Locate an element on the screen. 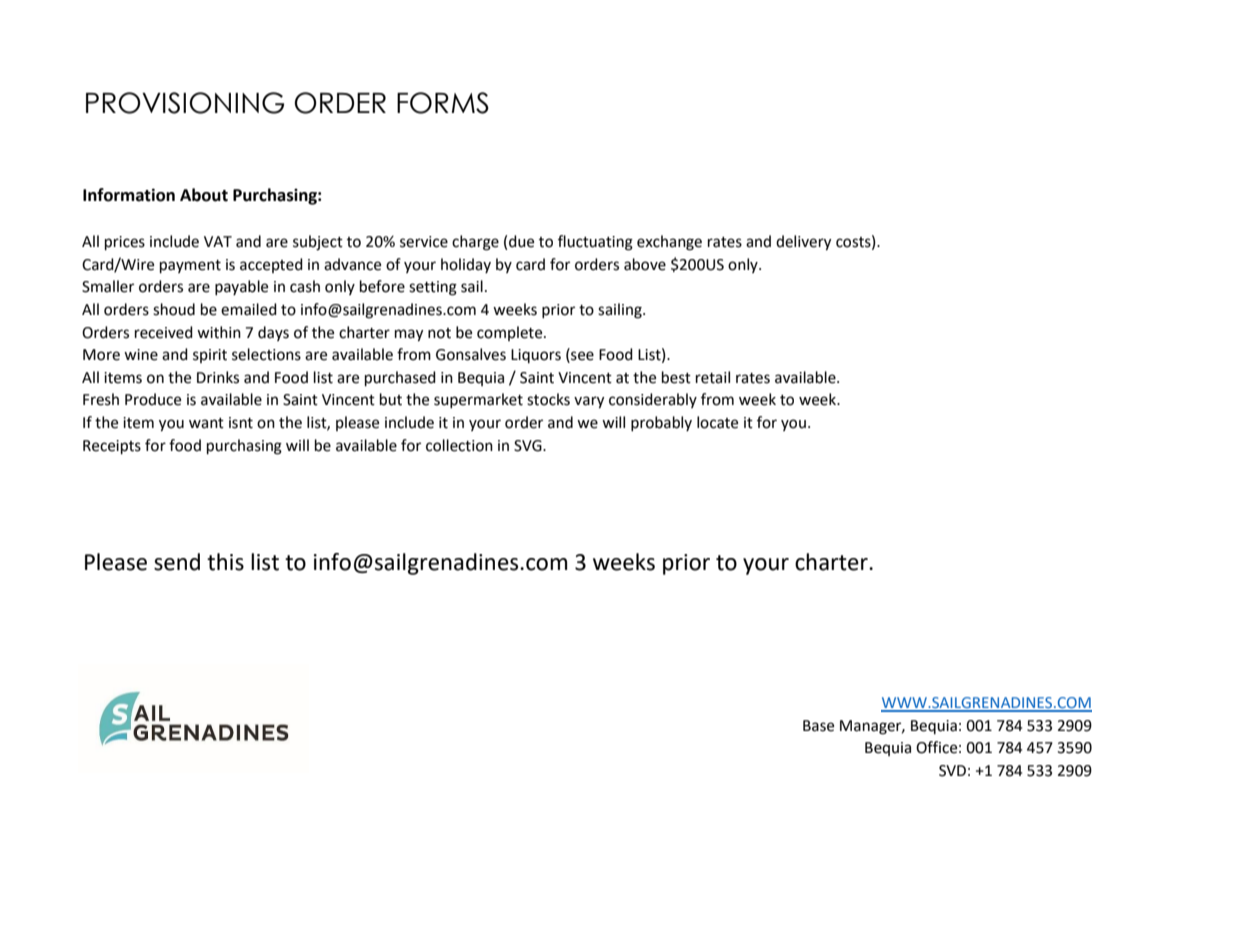 The width and height of the screenshot is (1233, 952). PROVISIONING is located at coordinates (185, 103).
